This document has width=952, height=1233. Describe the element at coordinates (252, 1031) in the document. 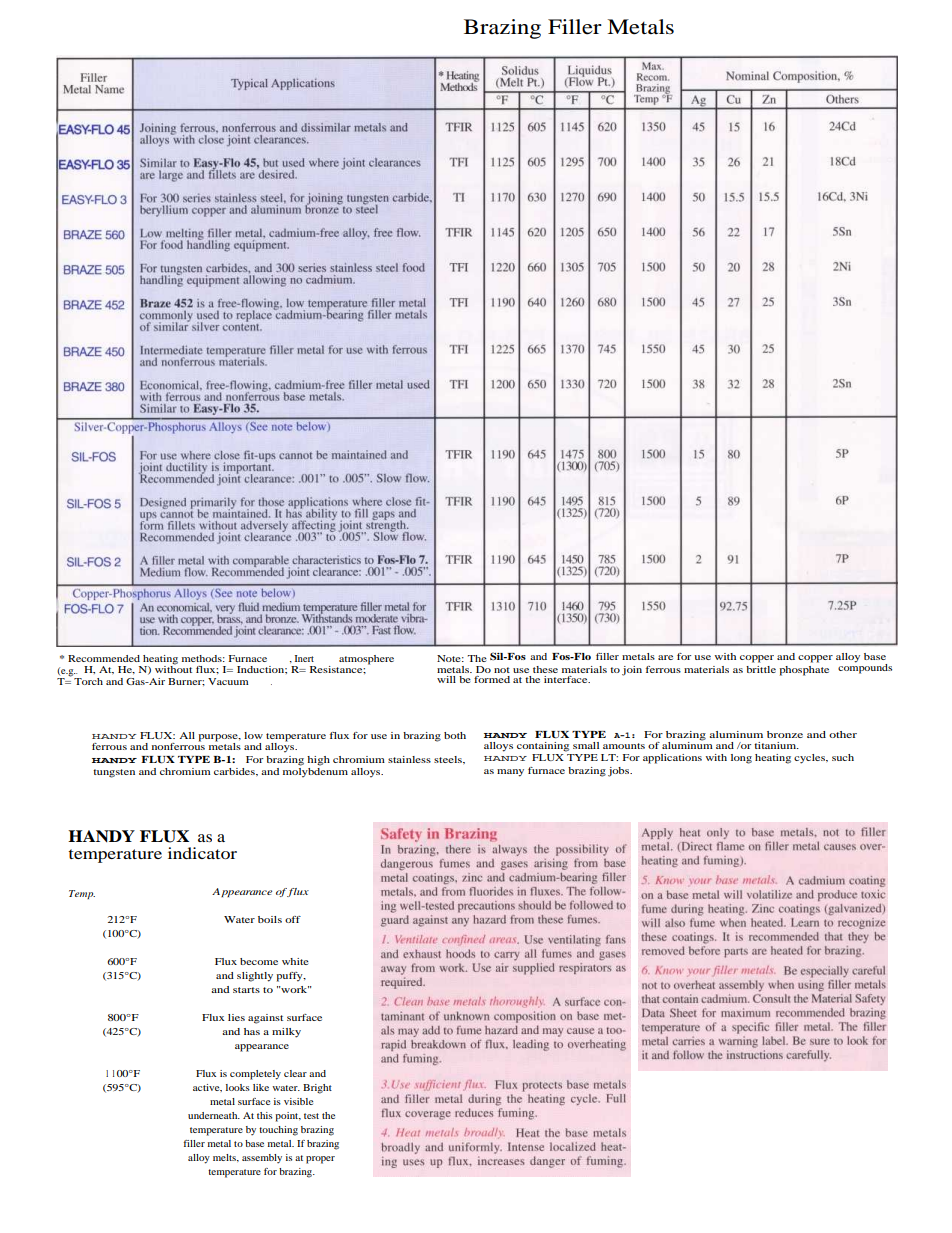

I see `has` at that location.
